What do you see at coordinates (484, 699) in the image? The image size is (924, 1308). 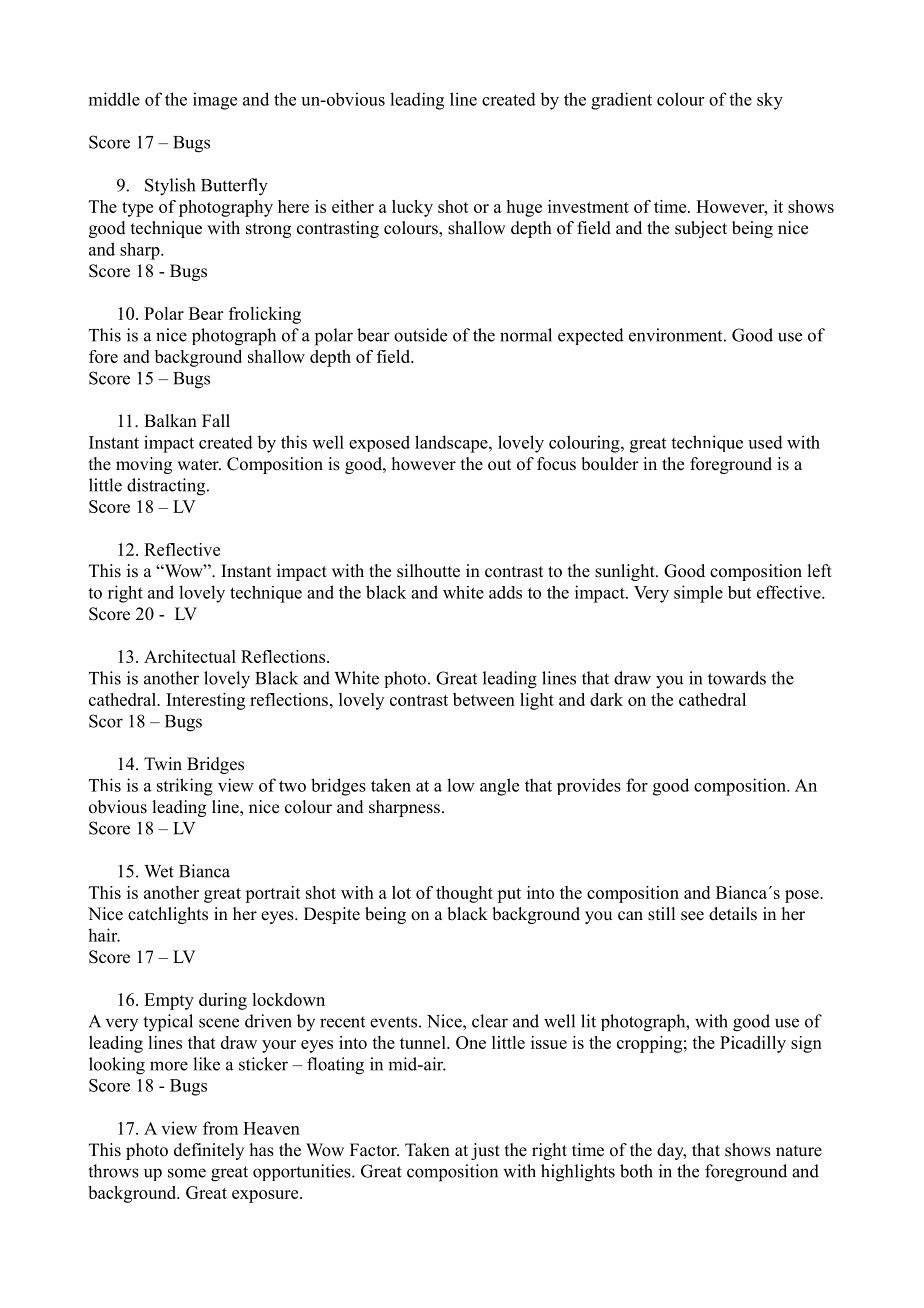 I see `between` at bounding box center [484, 699].
